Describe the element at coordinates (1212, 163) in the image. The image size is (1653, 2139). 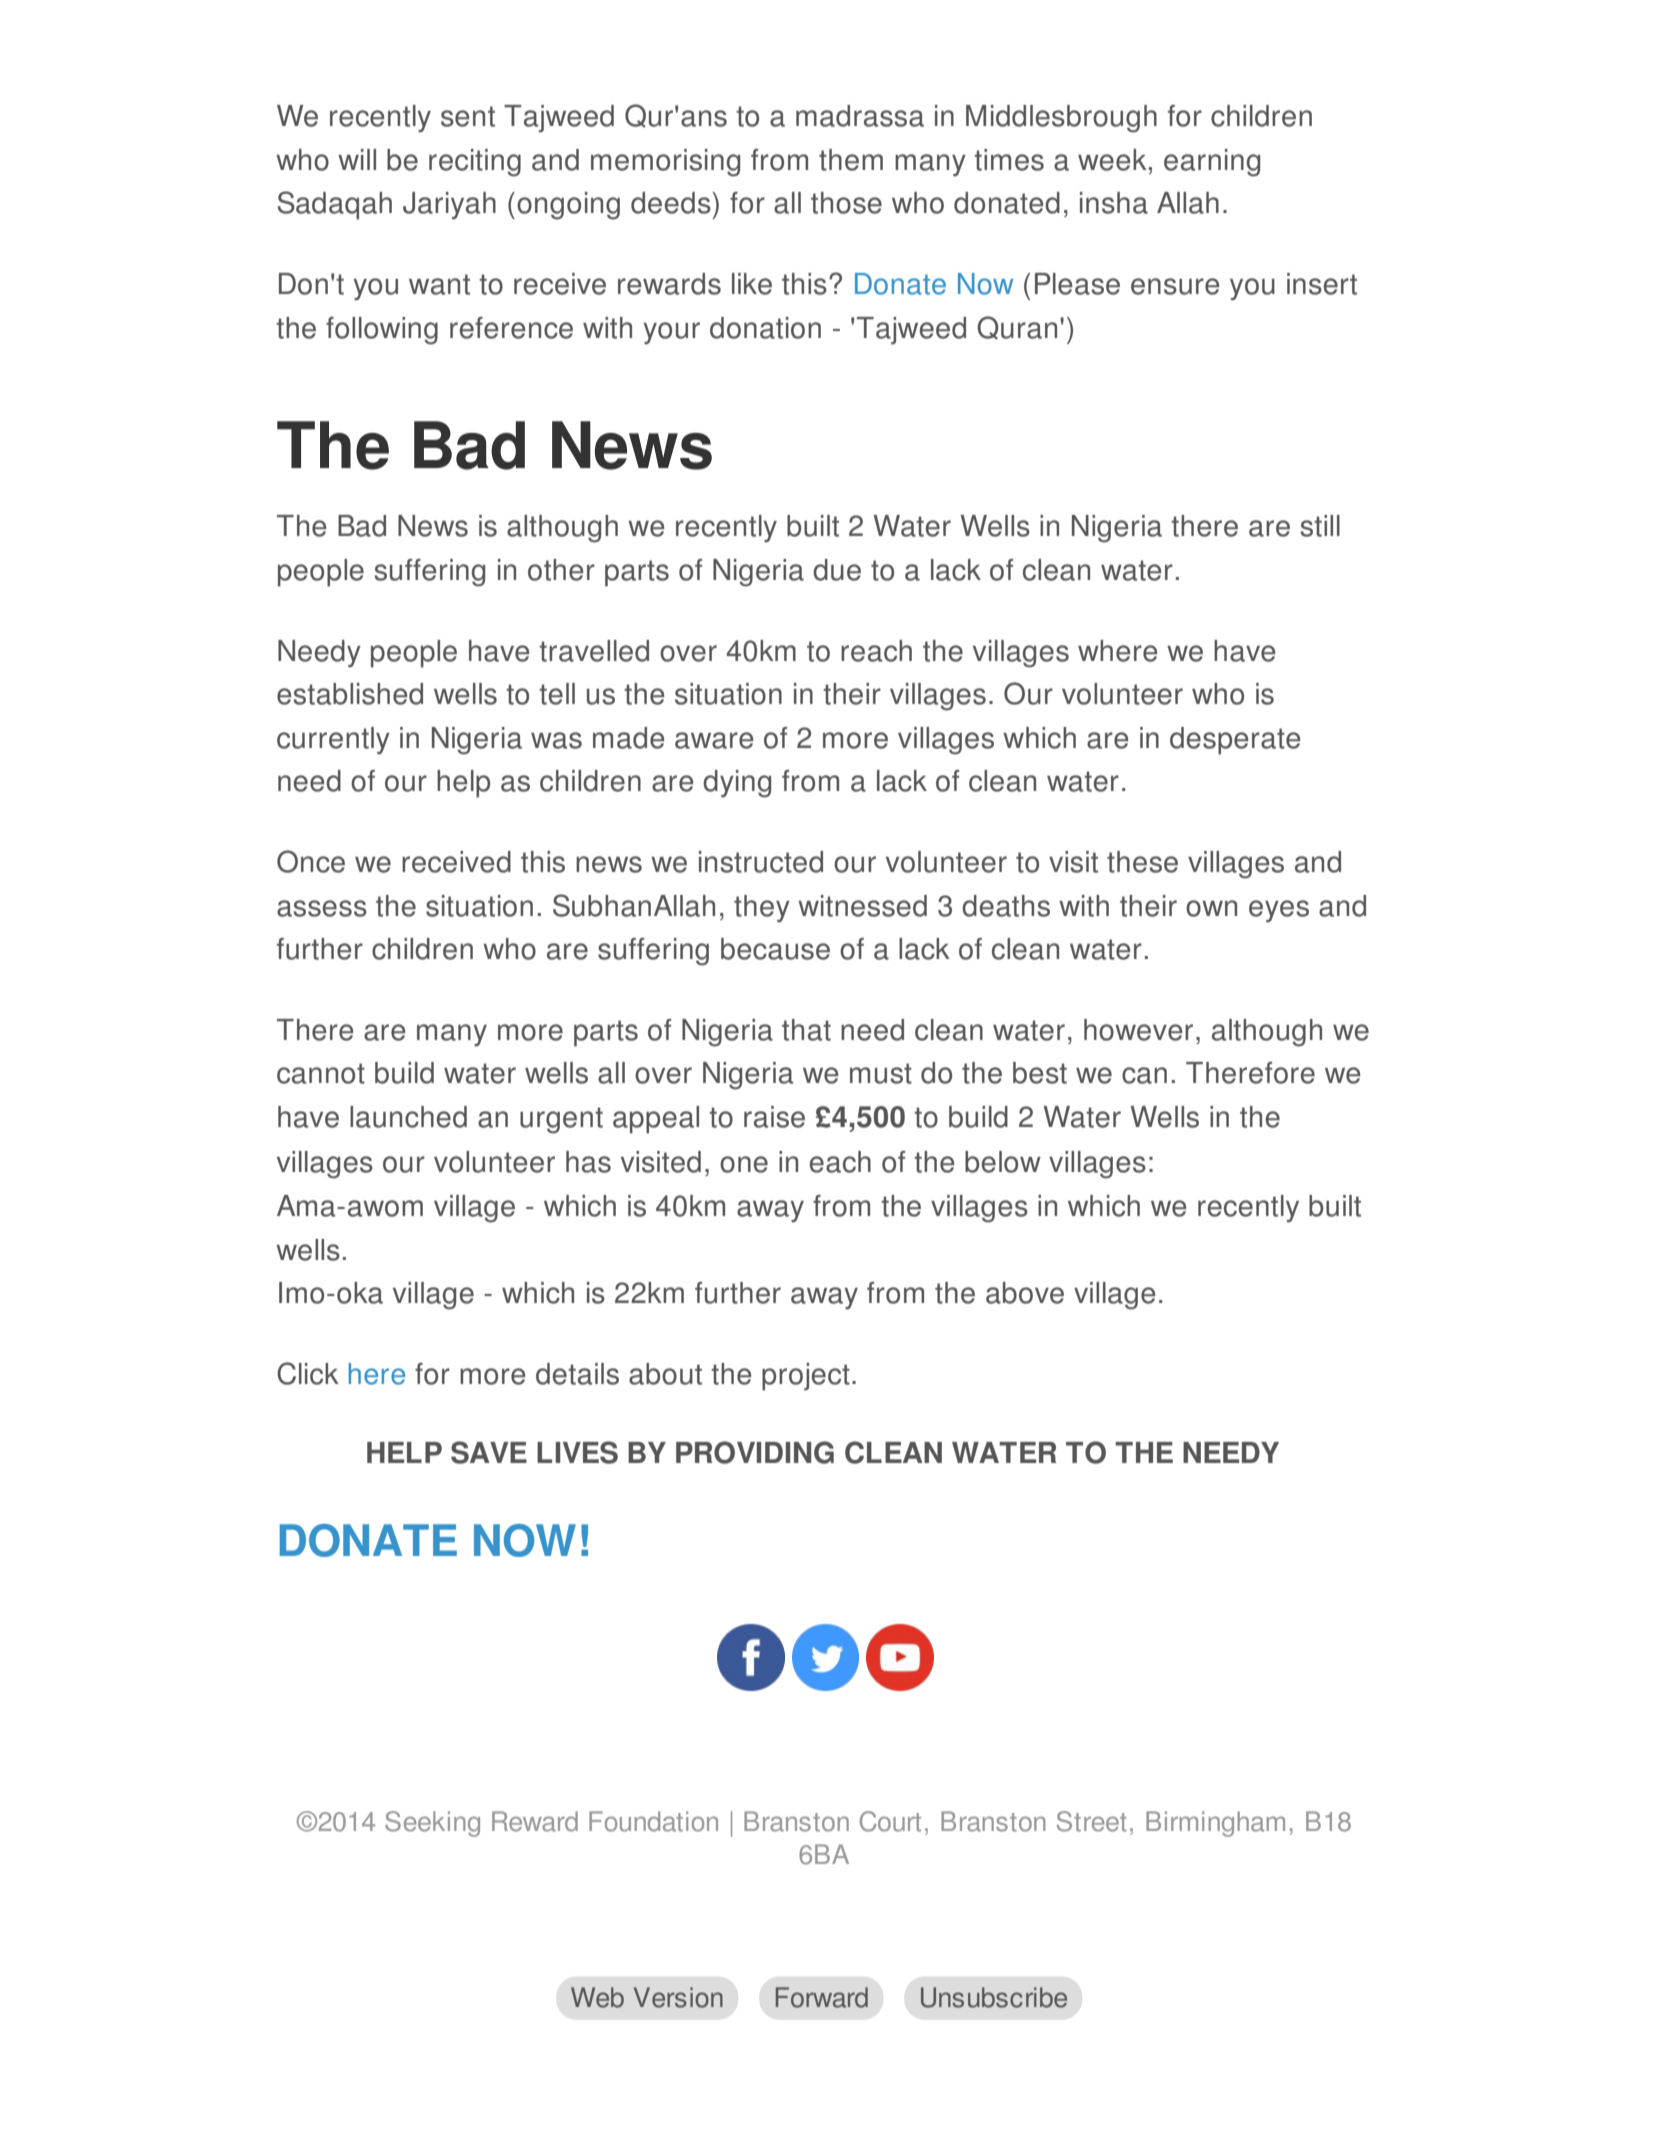
I see `earning` at that location.
